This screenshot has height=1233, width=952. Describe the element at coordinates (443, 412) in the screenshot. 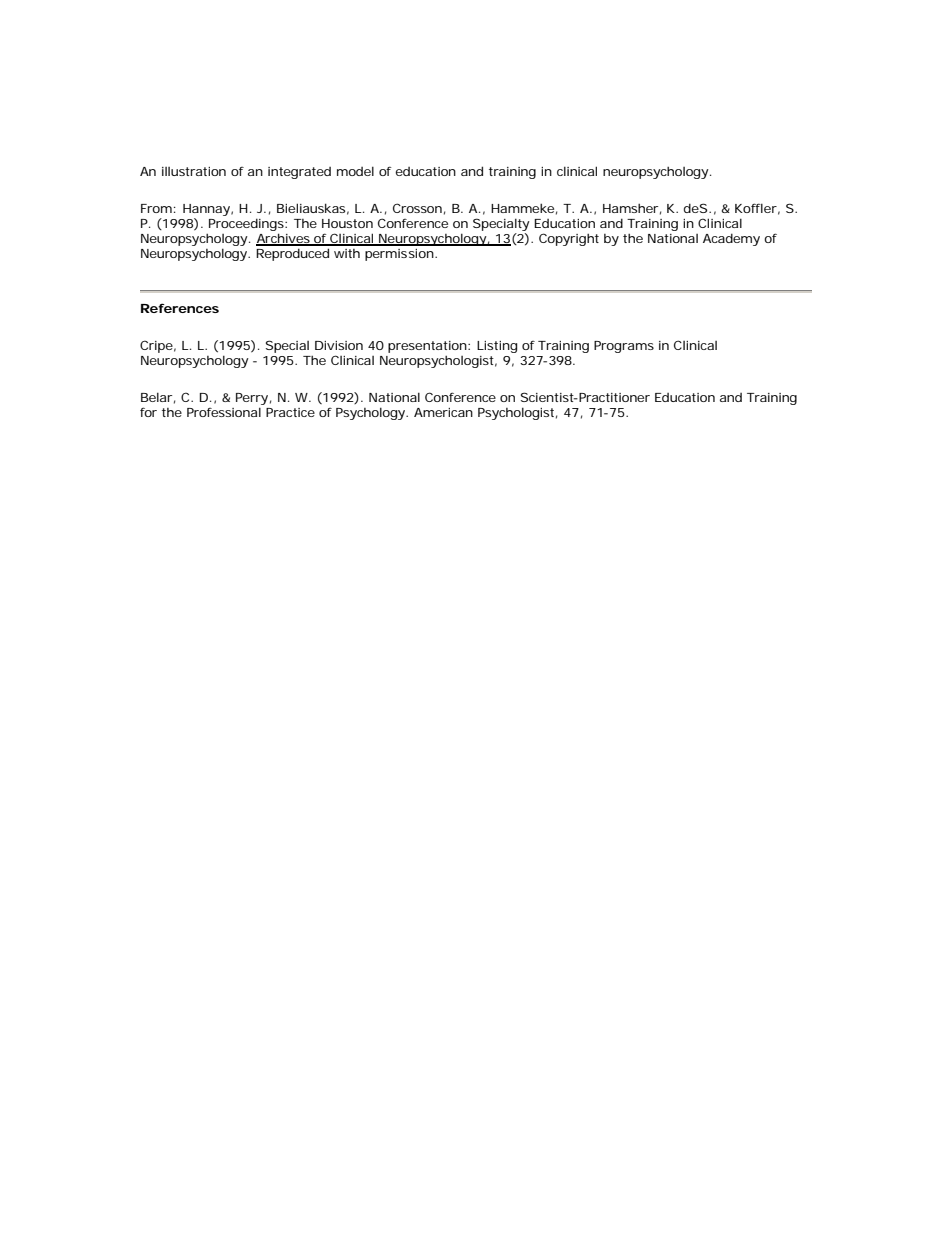

I see `American` at that location.
